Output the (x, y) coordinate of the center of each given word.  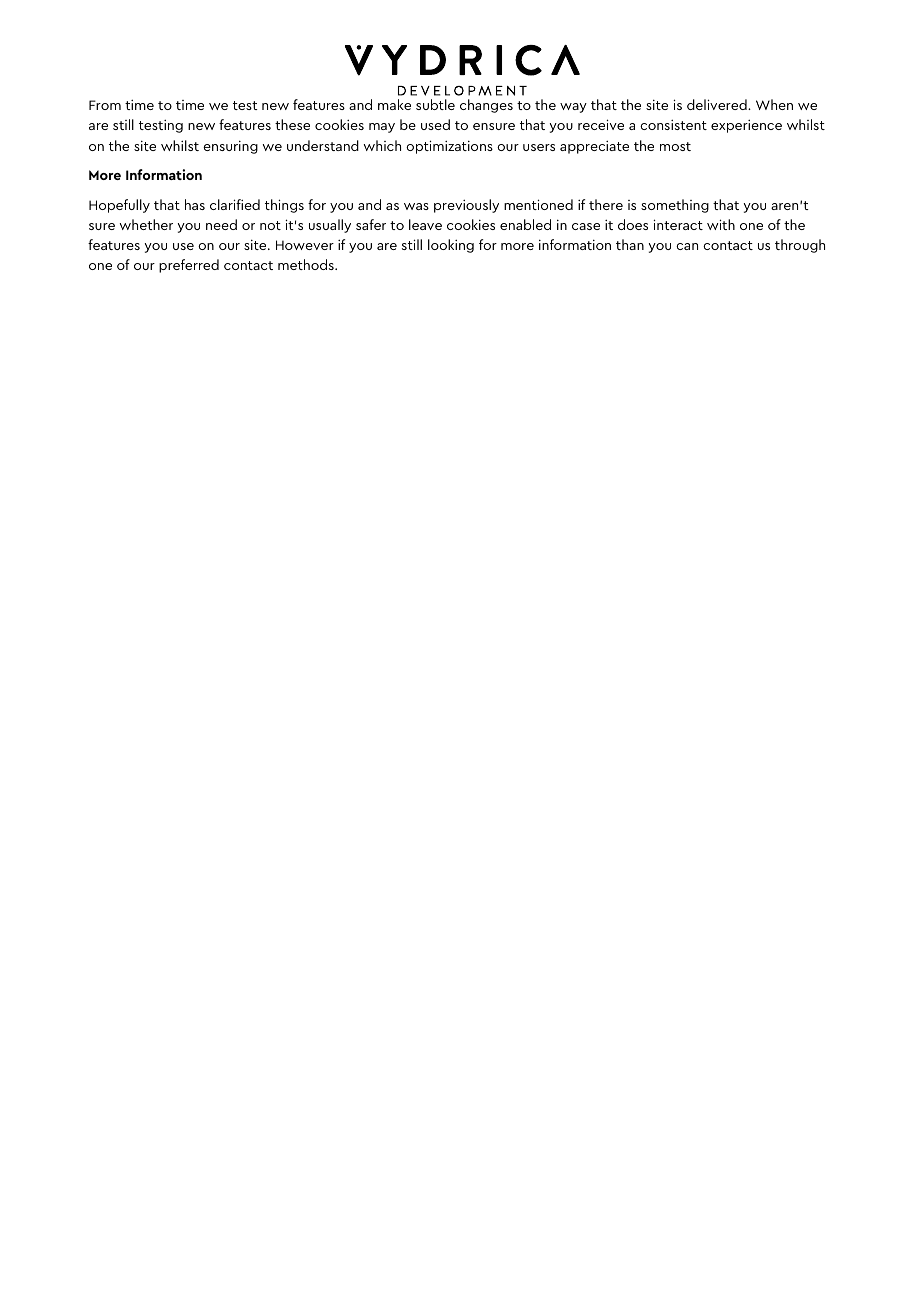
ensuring (230, 147)
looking (451, 246)
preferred (189, 266)
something (675, 206)
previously (466, 206)
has (195, 204)
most (675, 146)
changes (486, 106)
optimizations (449, 147)
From (105, 105)
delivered (718, 104)
